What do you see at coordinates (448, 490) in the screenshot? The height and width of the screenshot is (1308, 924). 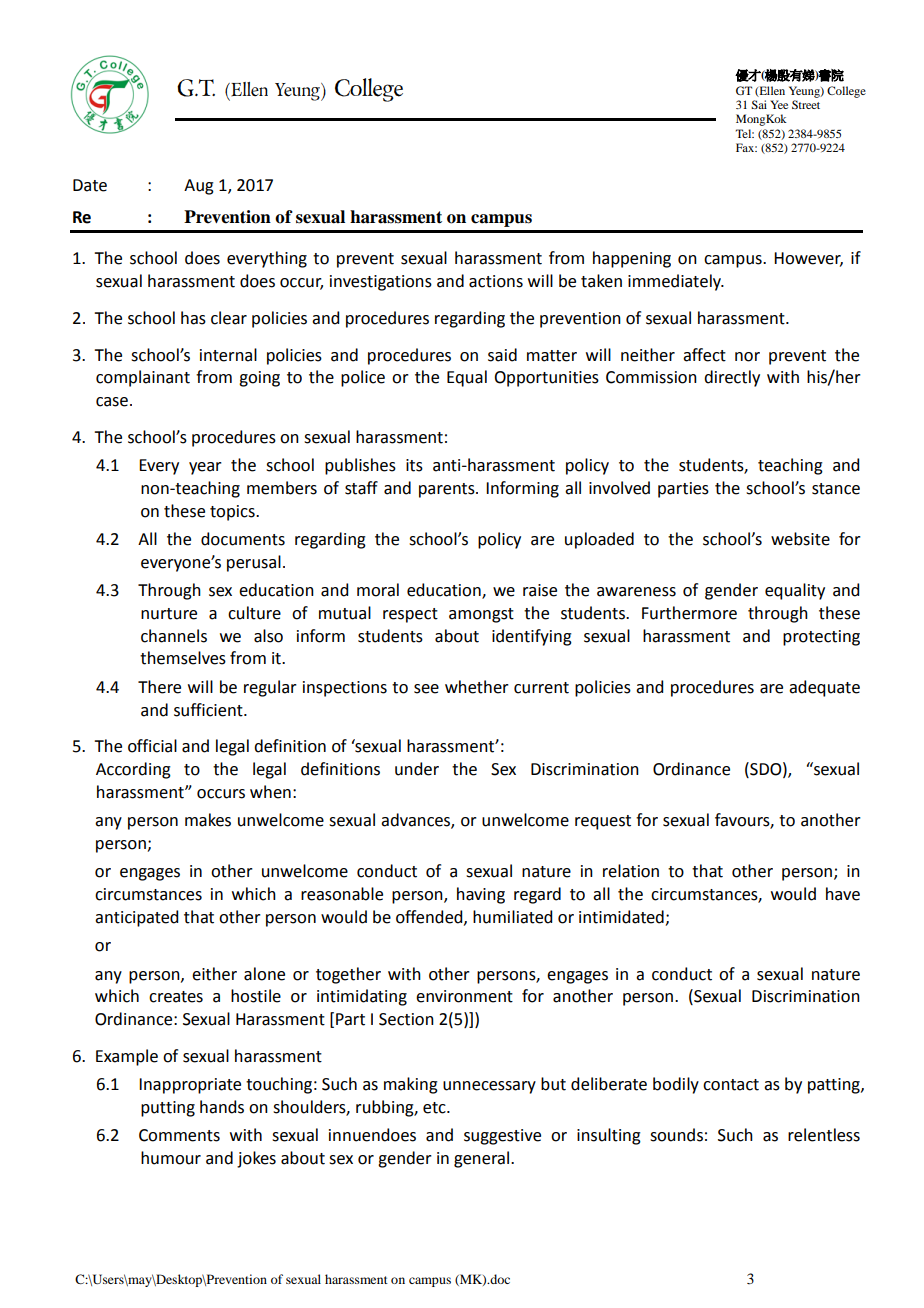 I see `parents` at bounding box center [448, 490].
